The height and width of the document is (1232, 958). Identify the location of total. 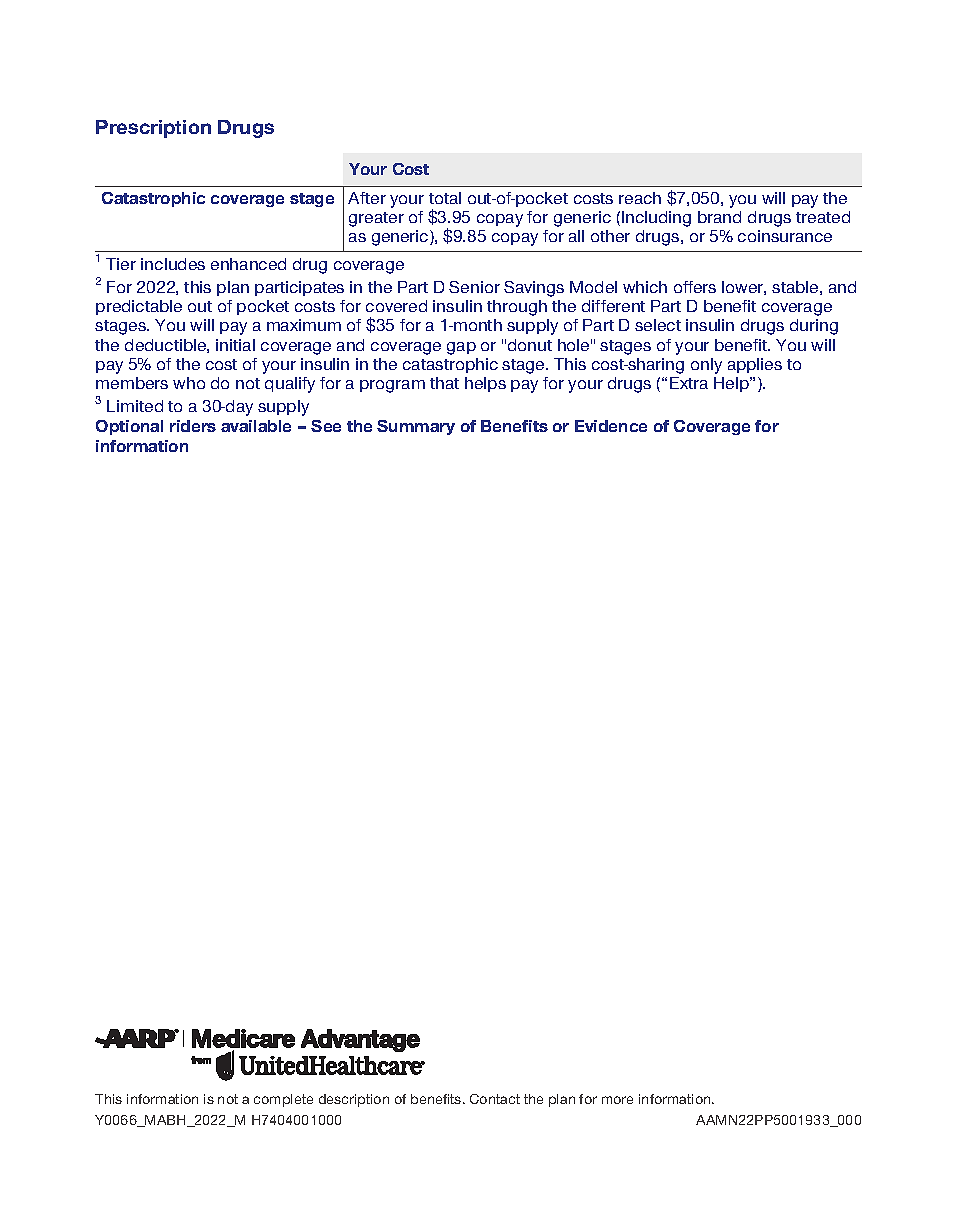
(445, 198).
